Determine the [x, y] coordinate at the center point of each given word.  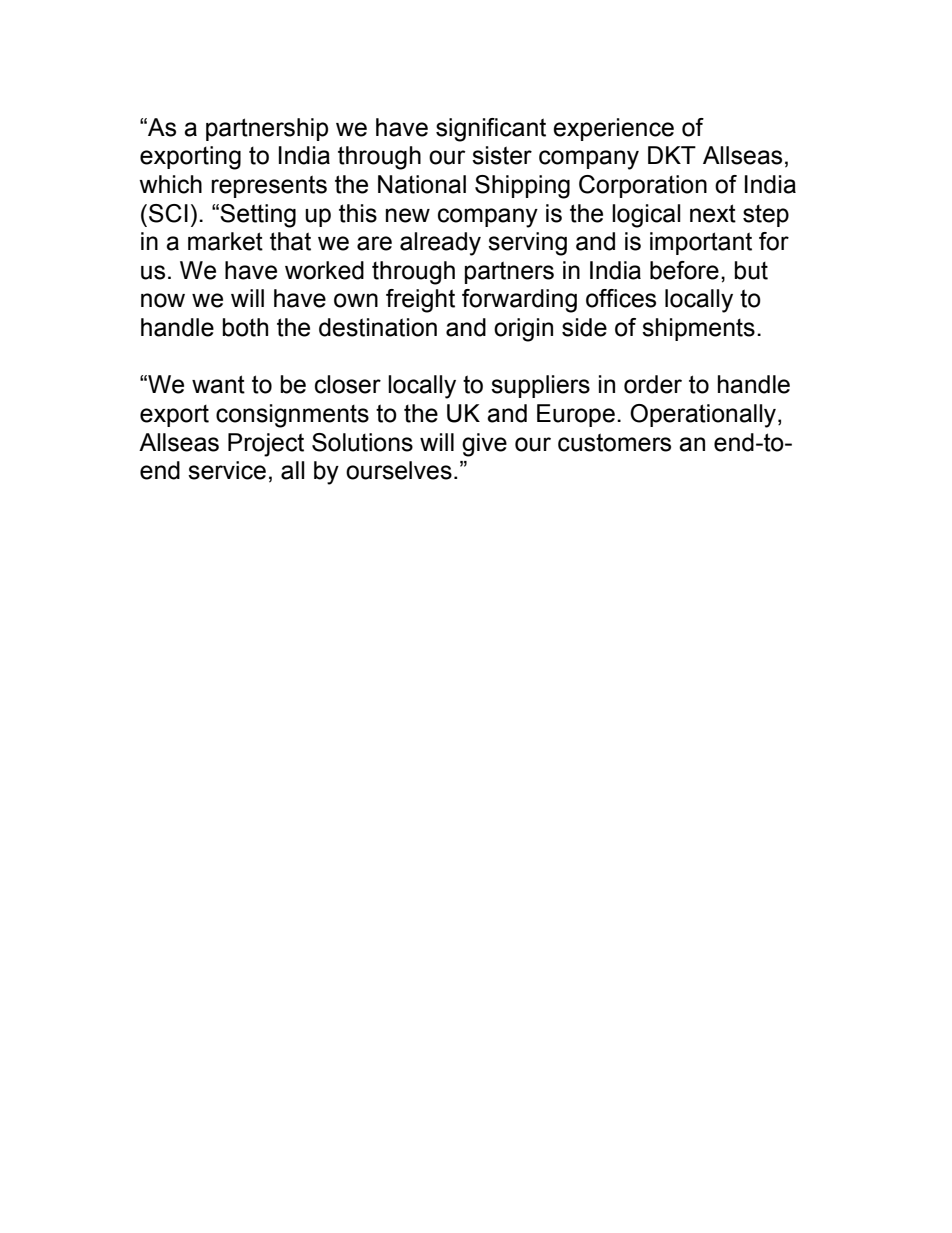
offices [621, 298]
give [484, 445]
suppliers [540, 386]
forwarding [519, 301]
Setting [258, 216]
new [408, 215]
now [163, 300]
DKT [672, 155]
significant [491, 130]
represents [269, 186]
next [713, 213]
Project [266, 445]
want [218, 384]
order [653, 384]
